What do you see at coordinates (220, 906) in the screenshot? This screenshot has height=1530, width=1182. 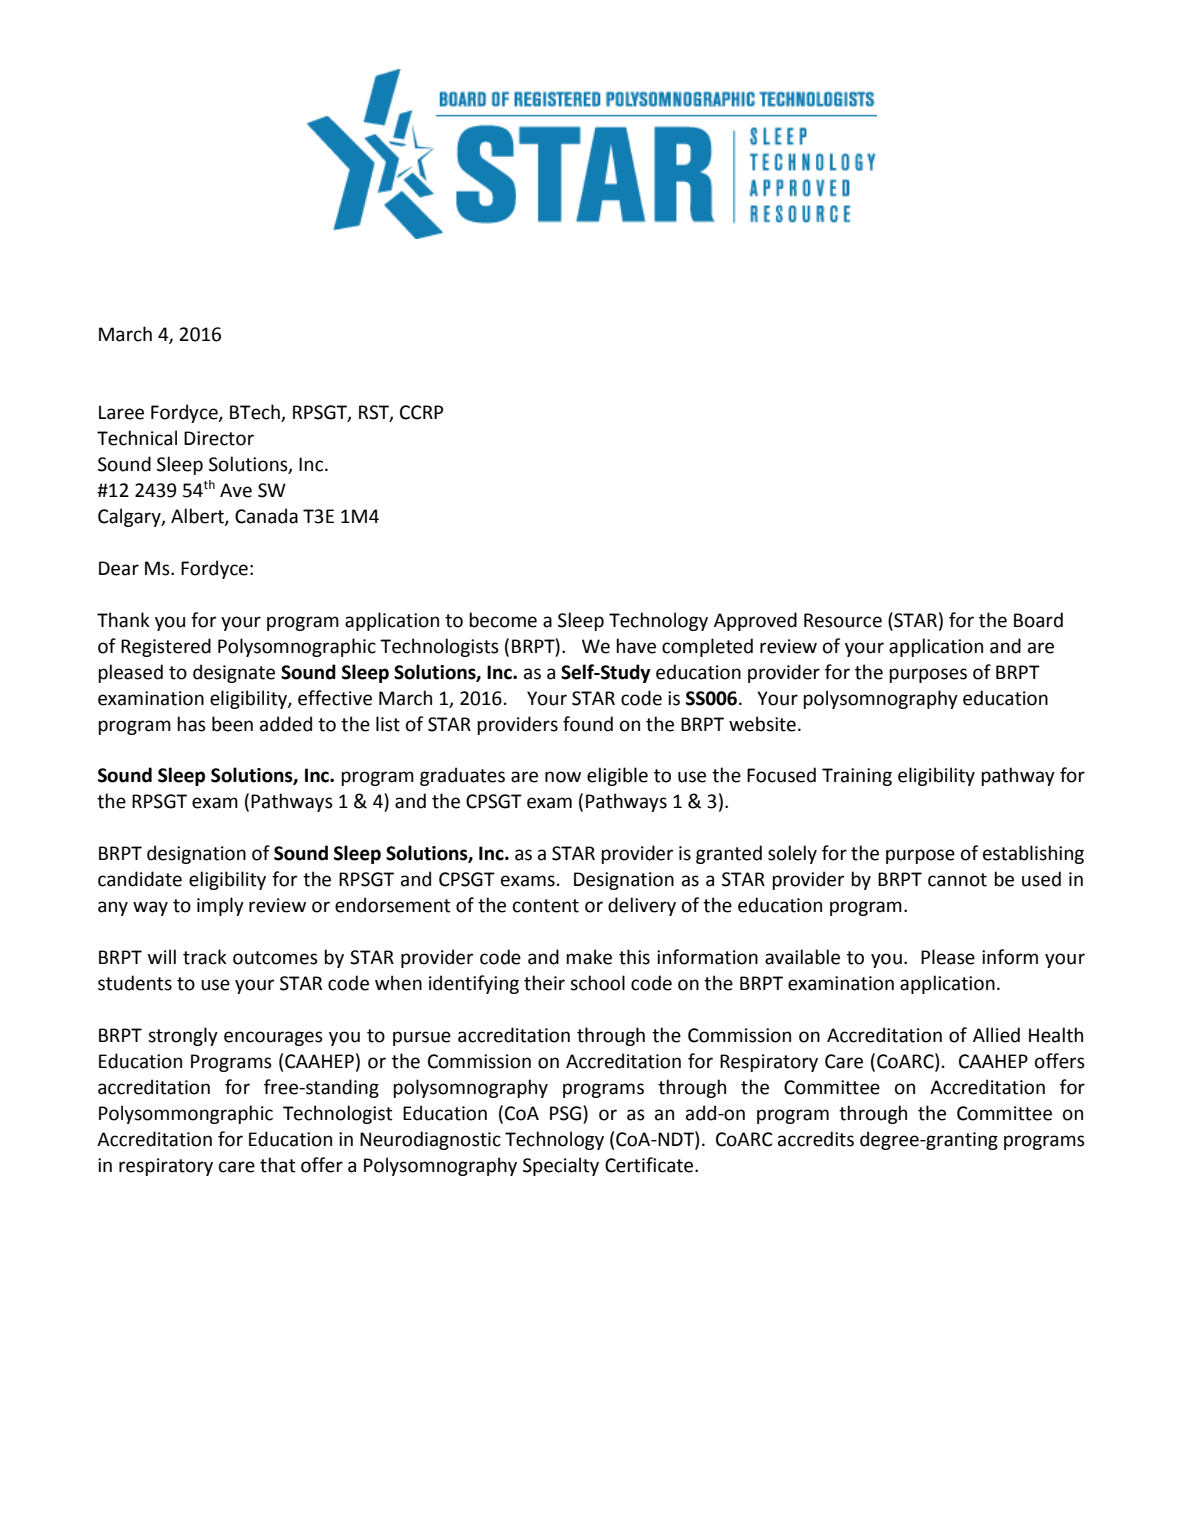 I see `imply` at bounding box center [220, 906].
